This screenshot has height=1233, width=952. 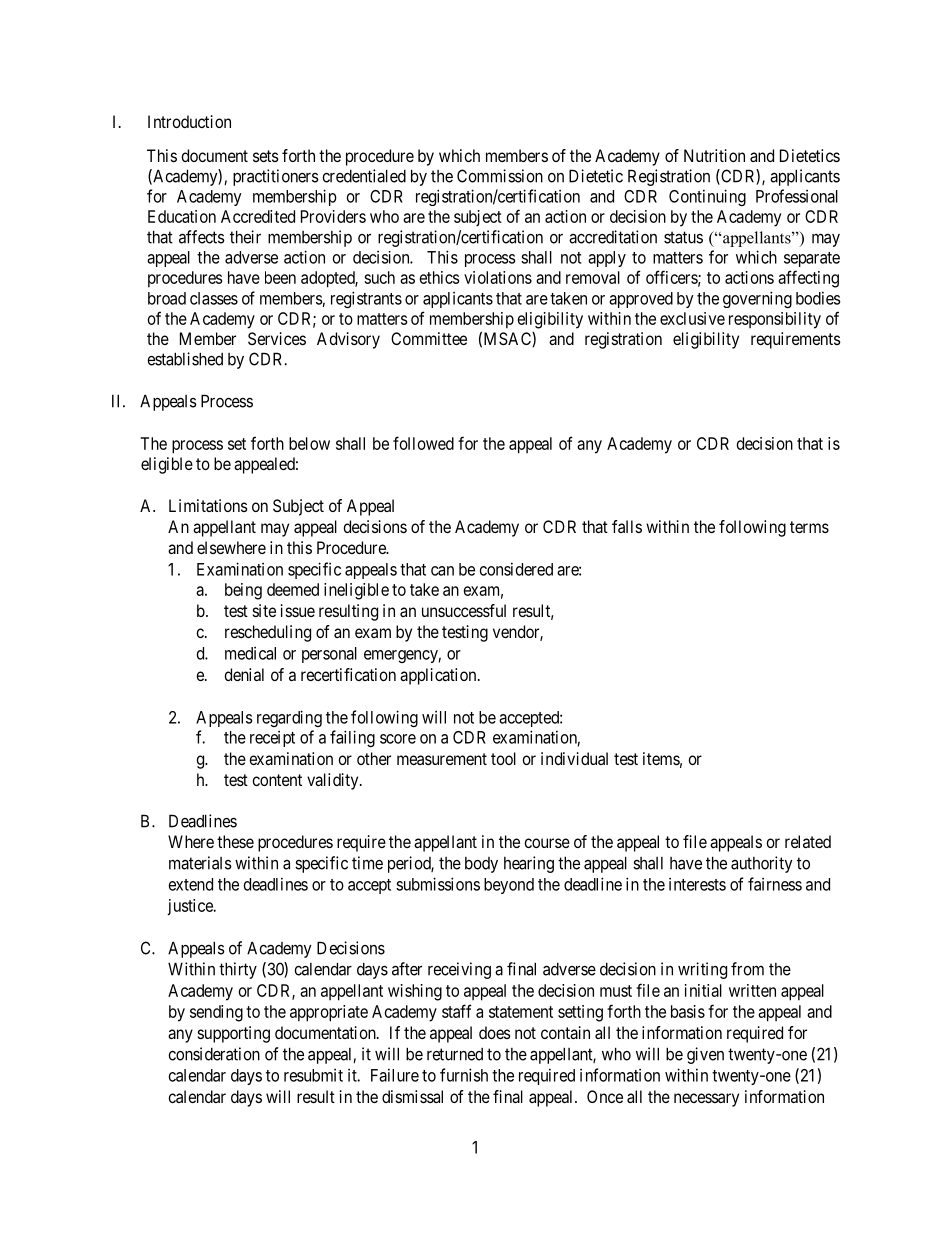 I want to click on below, so click(x=309, y=443).
